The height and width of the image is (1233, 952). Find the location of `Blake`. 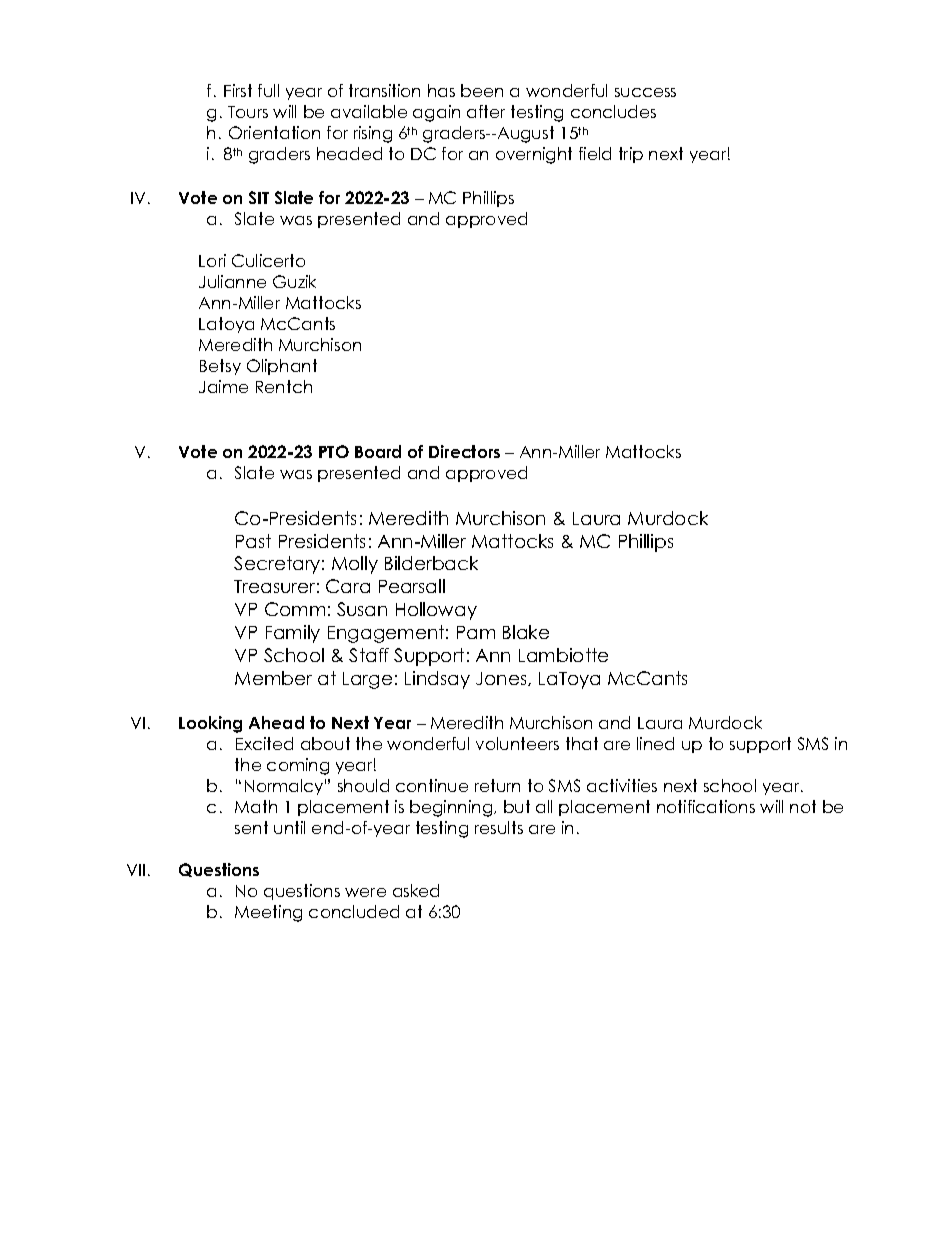

Blake is located at coordinates (526, 632).
